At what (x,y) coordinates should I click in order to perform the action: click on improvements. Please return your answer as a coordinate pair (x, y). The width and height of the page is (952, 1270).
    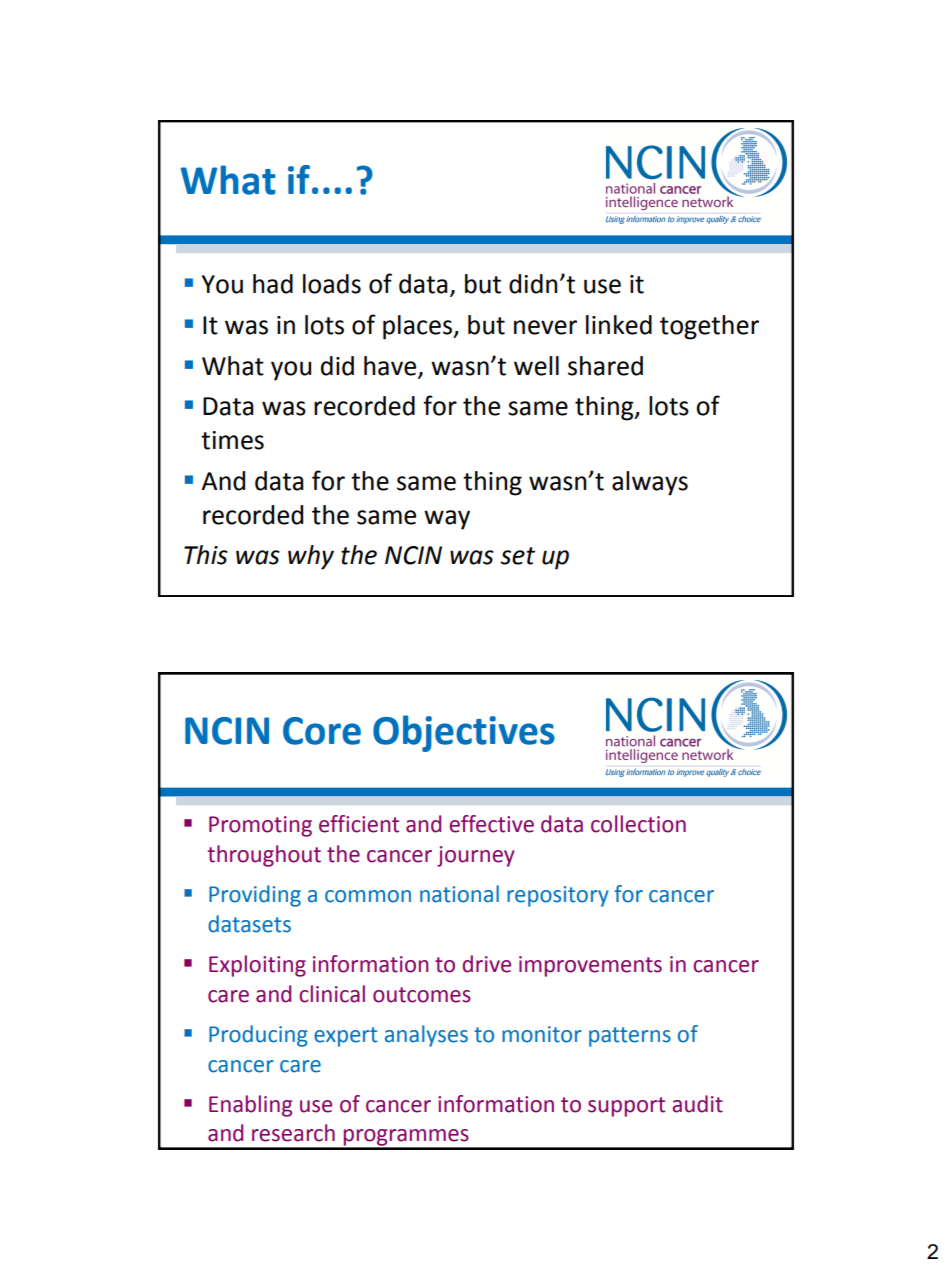
    Looking at the image, I should click on (590, 966).
